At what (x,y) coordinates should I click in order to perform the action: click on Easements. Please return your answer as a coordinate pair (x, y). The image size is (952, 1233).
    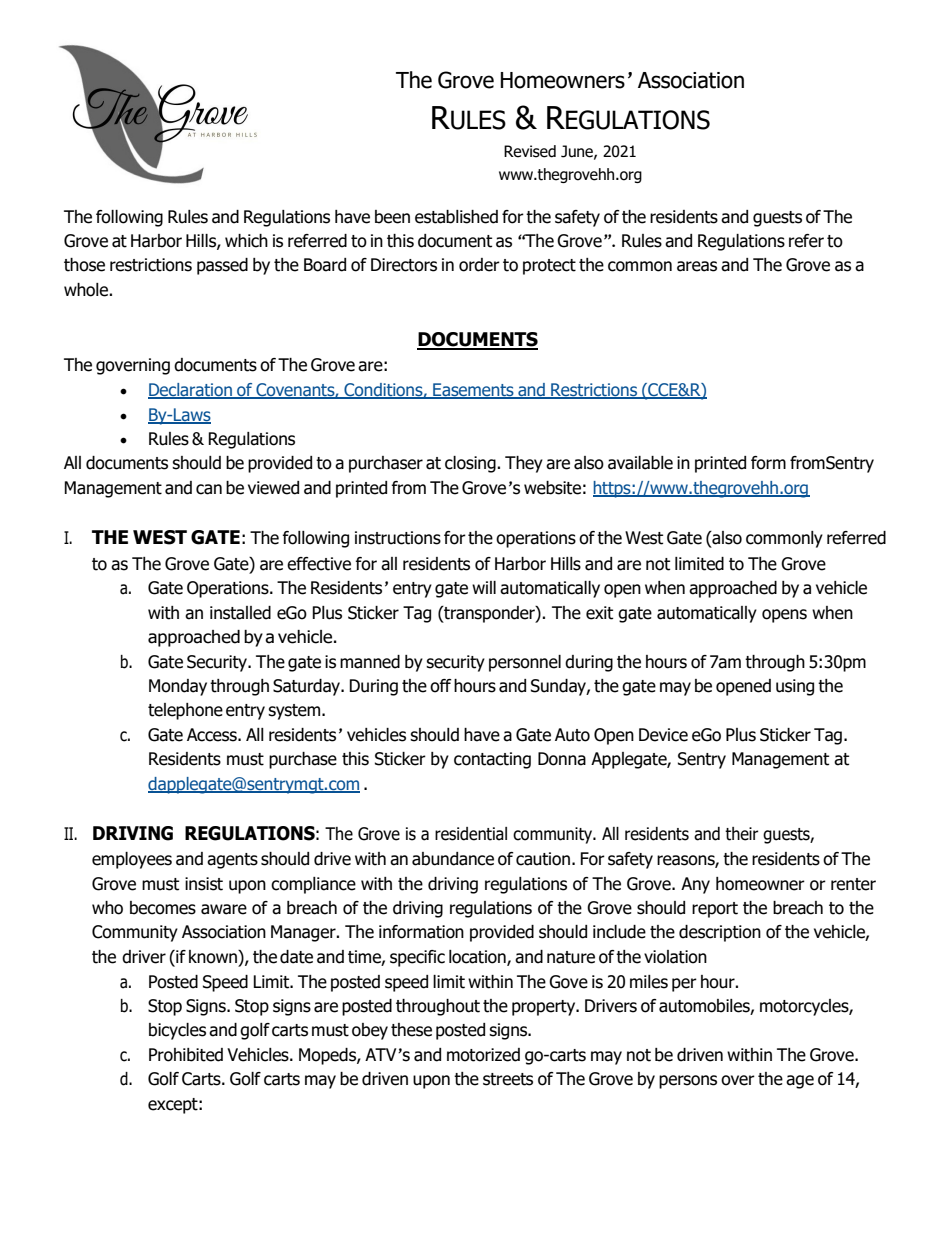
    Looking at the image, I should click on (473, 391).
